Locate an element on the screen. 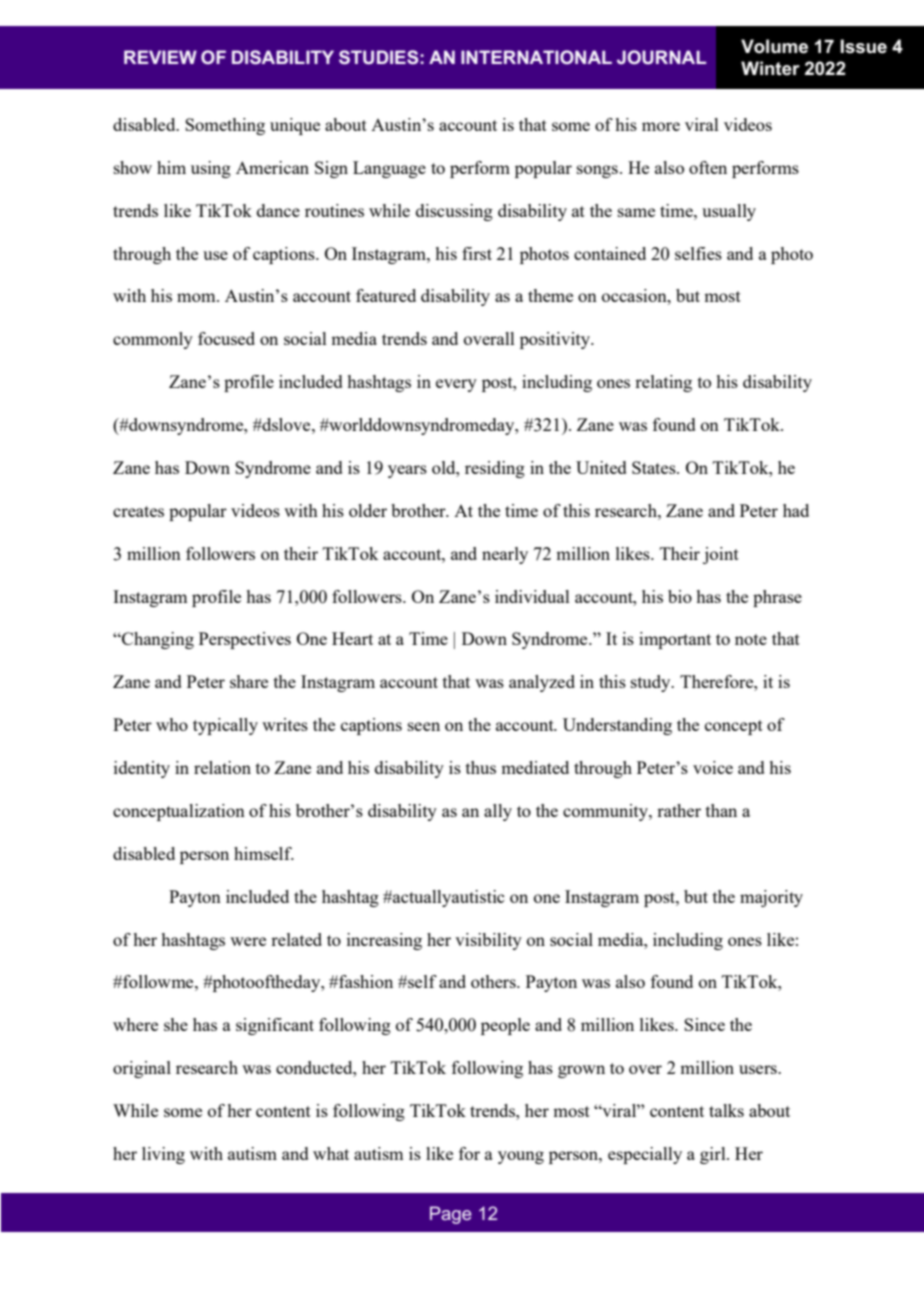 This screenshot has width=924, height=1308. INTERNATIONAL is located at coordinates (536, 57).
